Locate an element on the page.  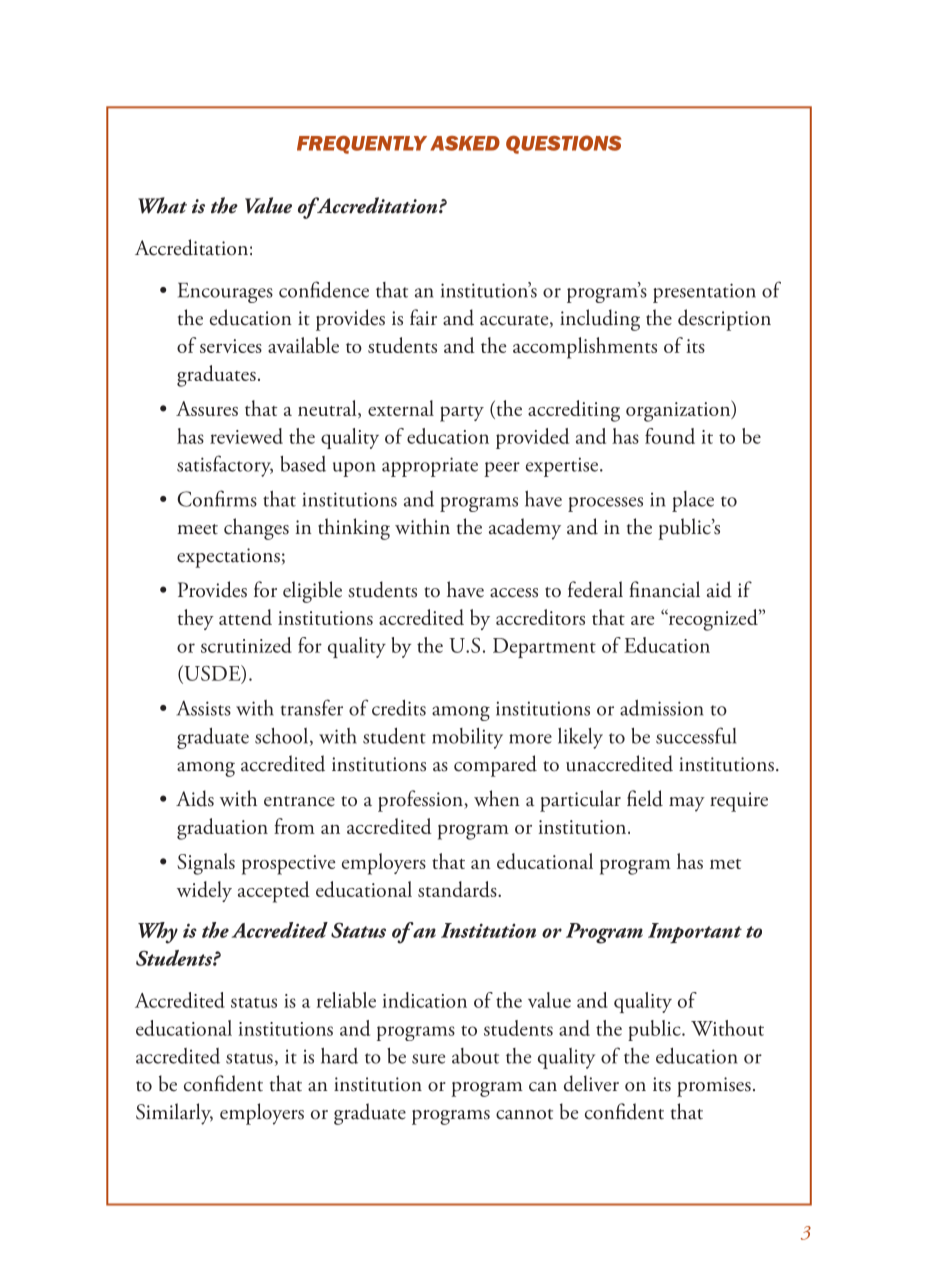
QUESTIONS is located at coordinates (563, 144).
